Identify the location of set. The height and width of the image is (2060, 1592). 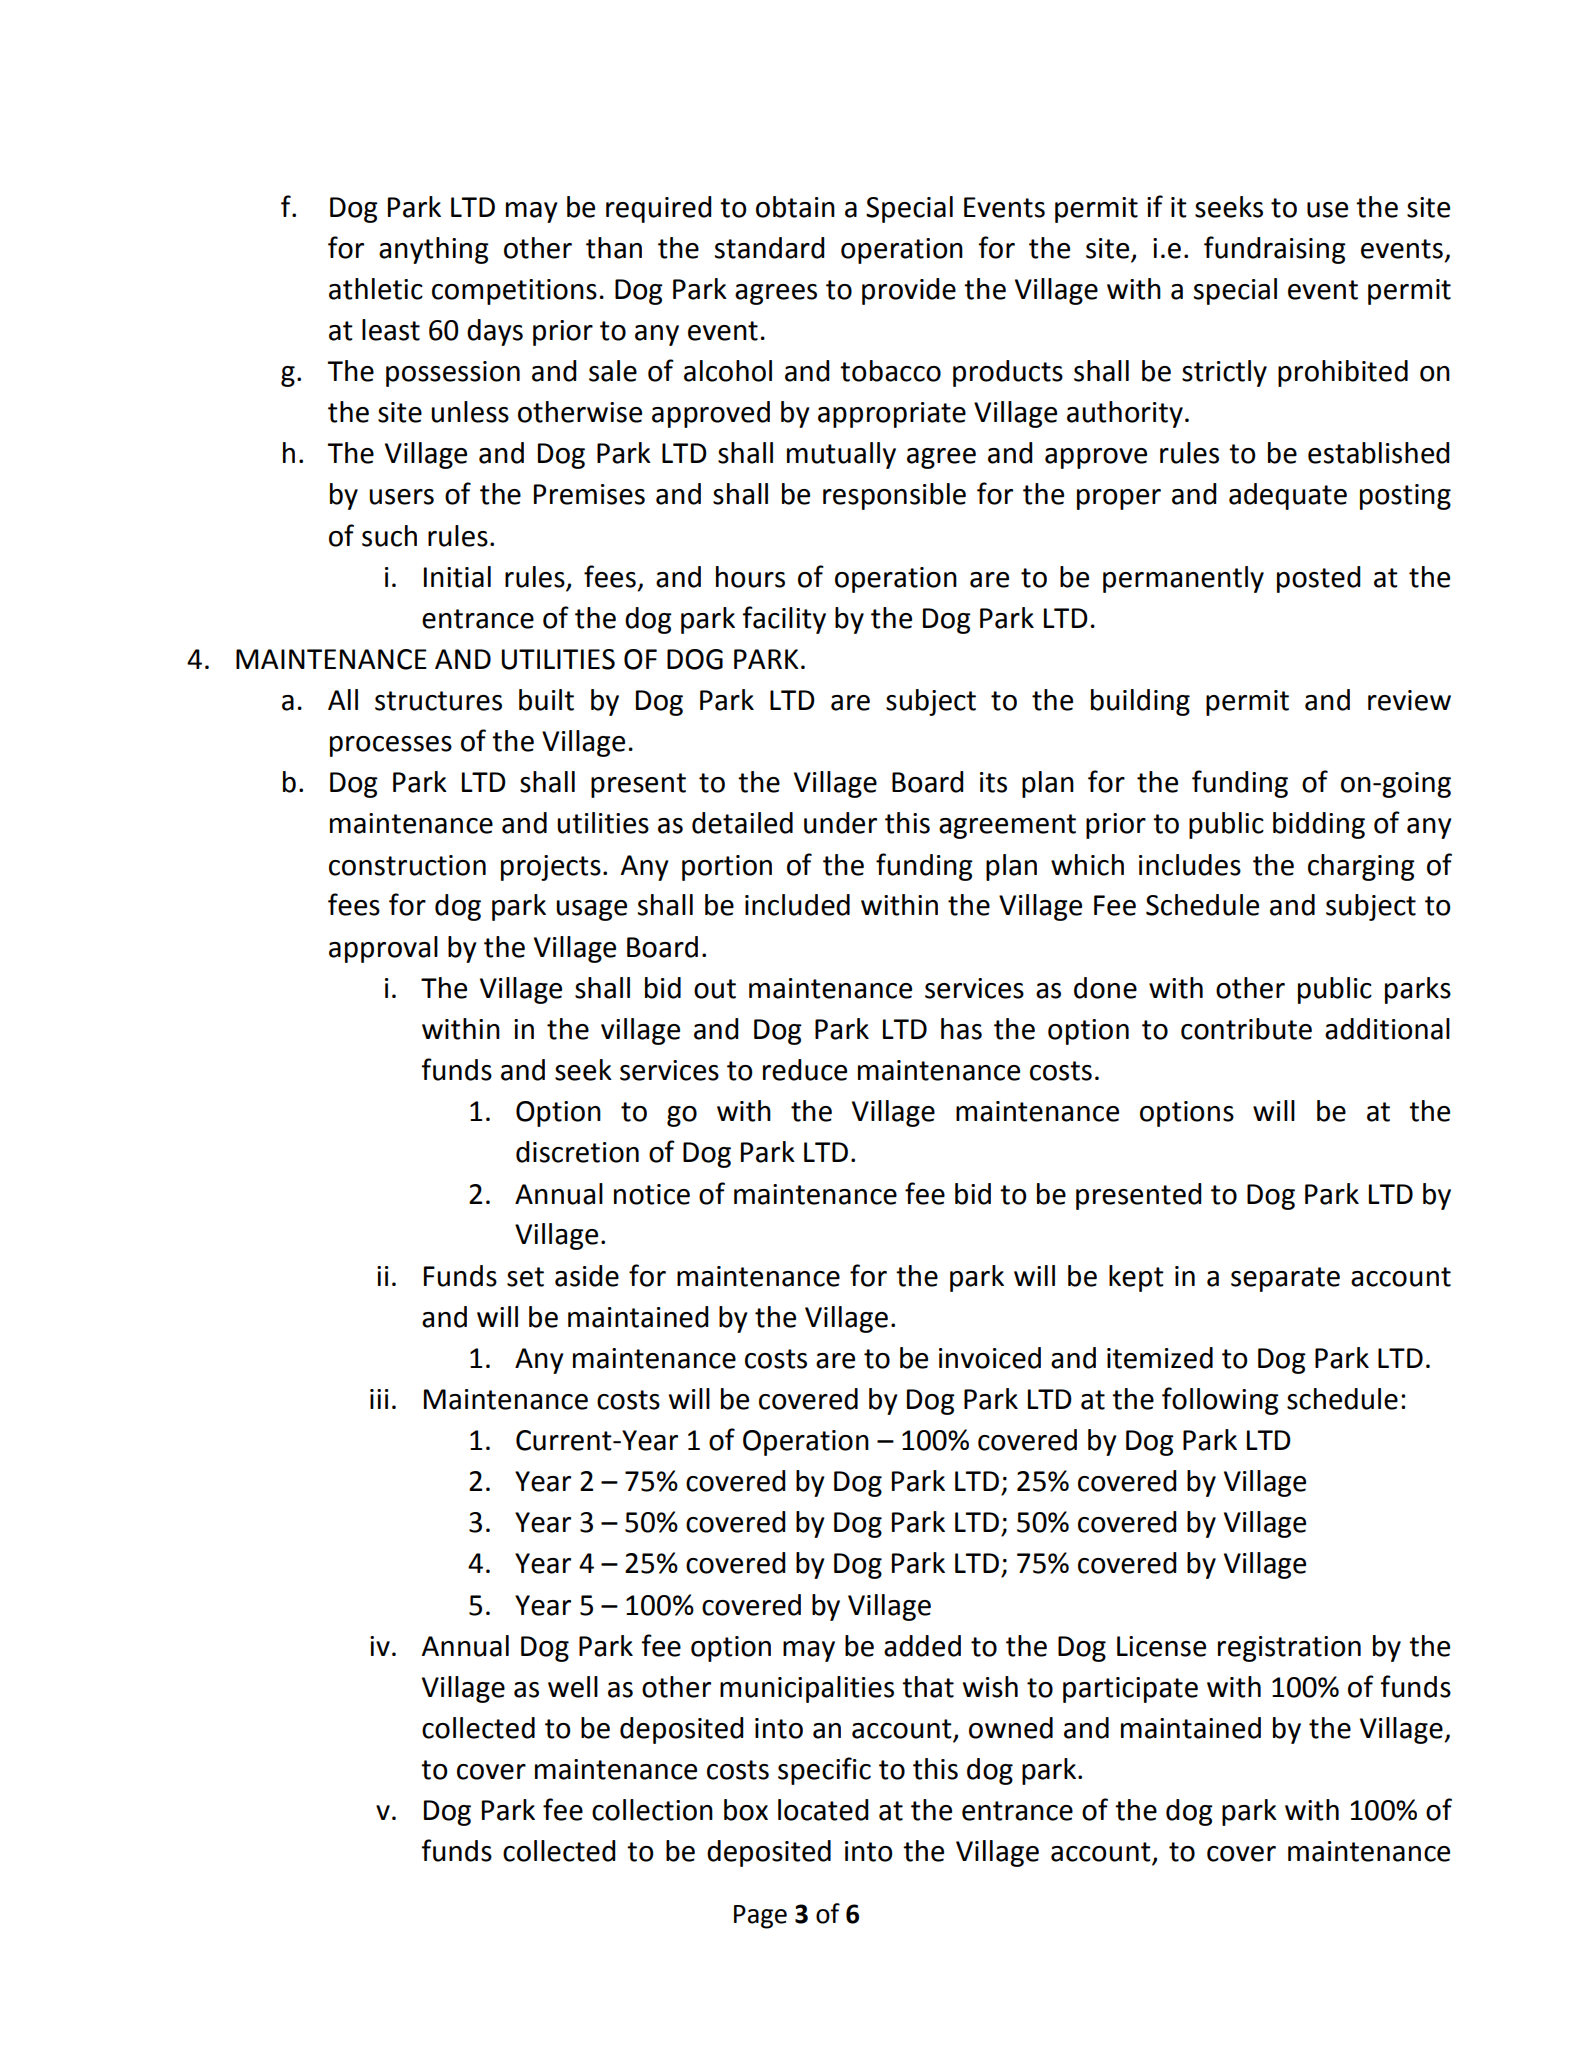
(525, 1277).
